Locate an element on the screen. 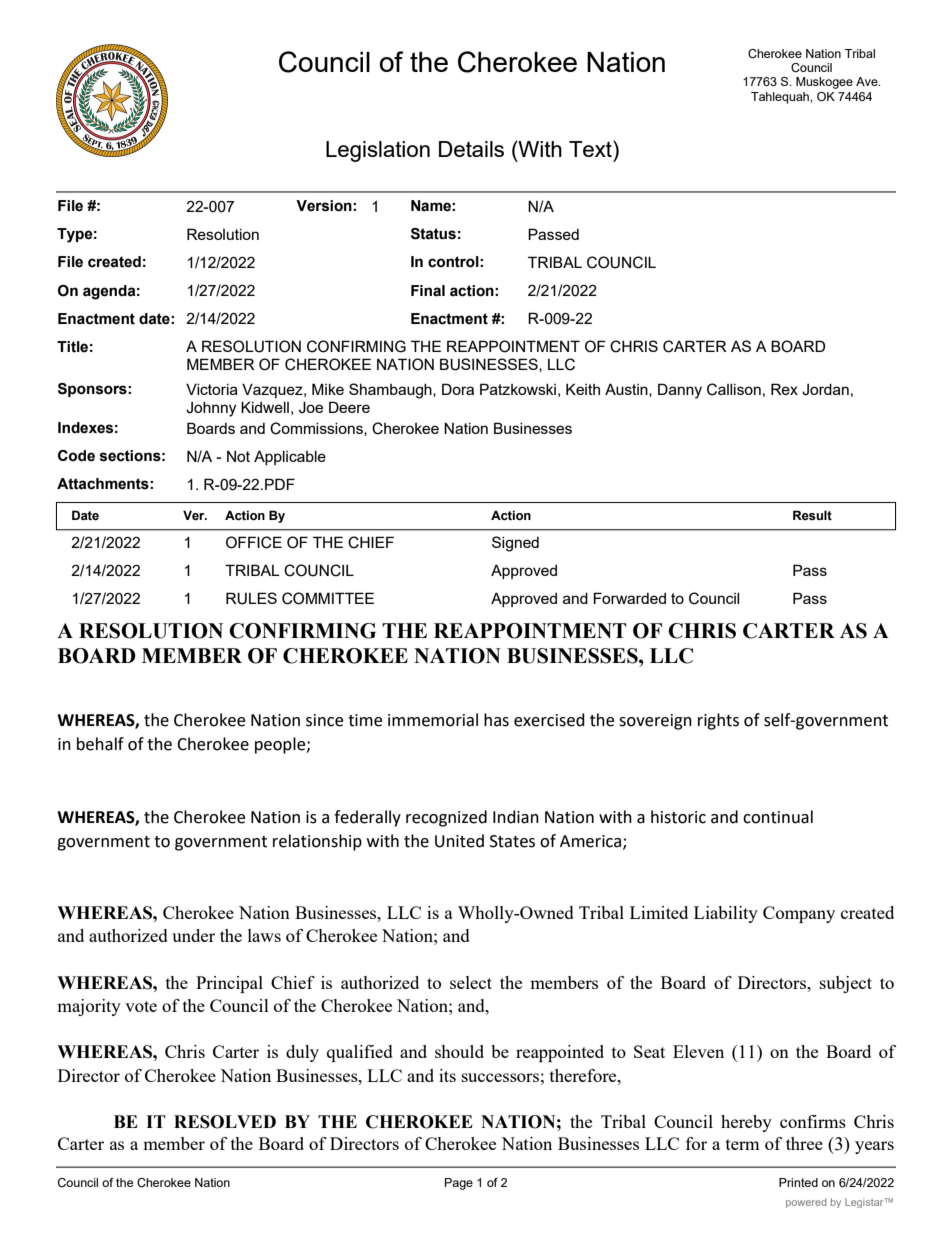 The height and width of the screenshot is (1233, 952). continual is located at coordinates (778, 817).
